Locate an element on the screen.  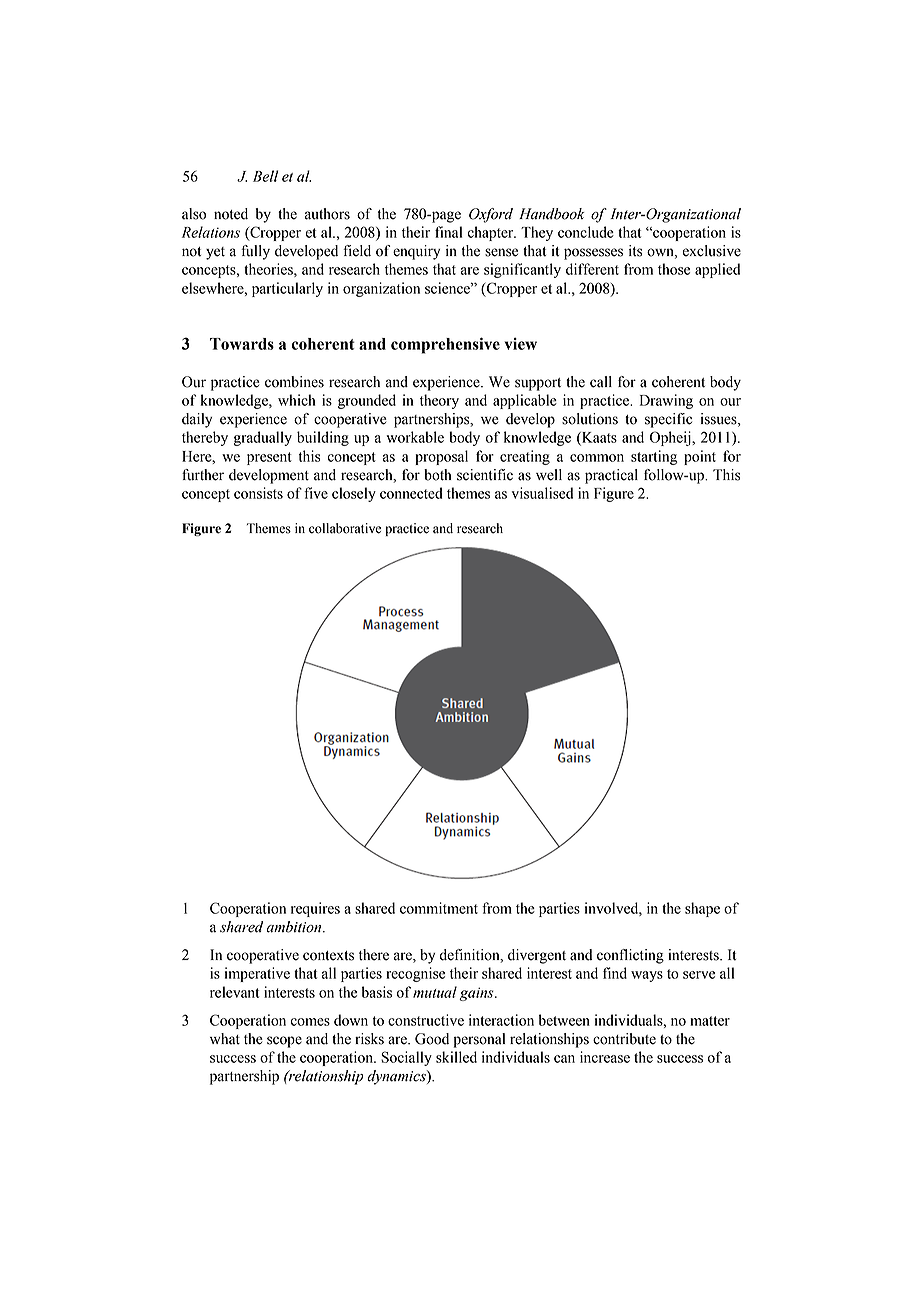
scope is located at coordinates (284, 1042).
